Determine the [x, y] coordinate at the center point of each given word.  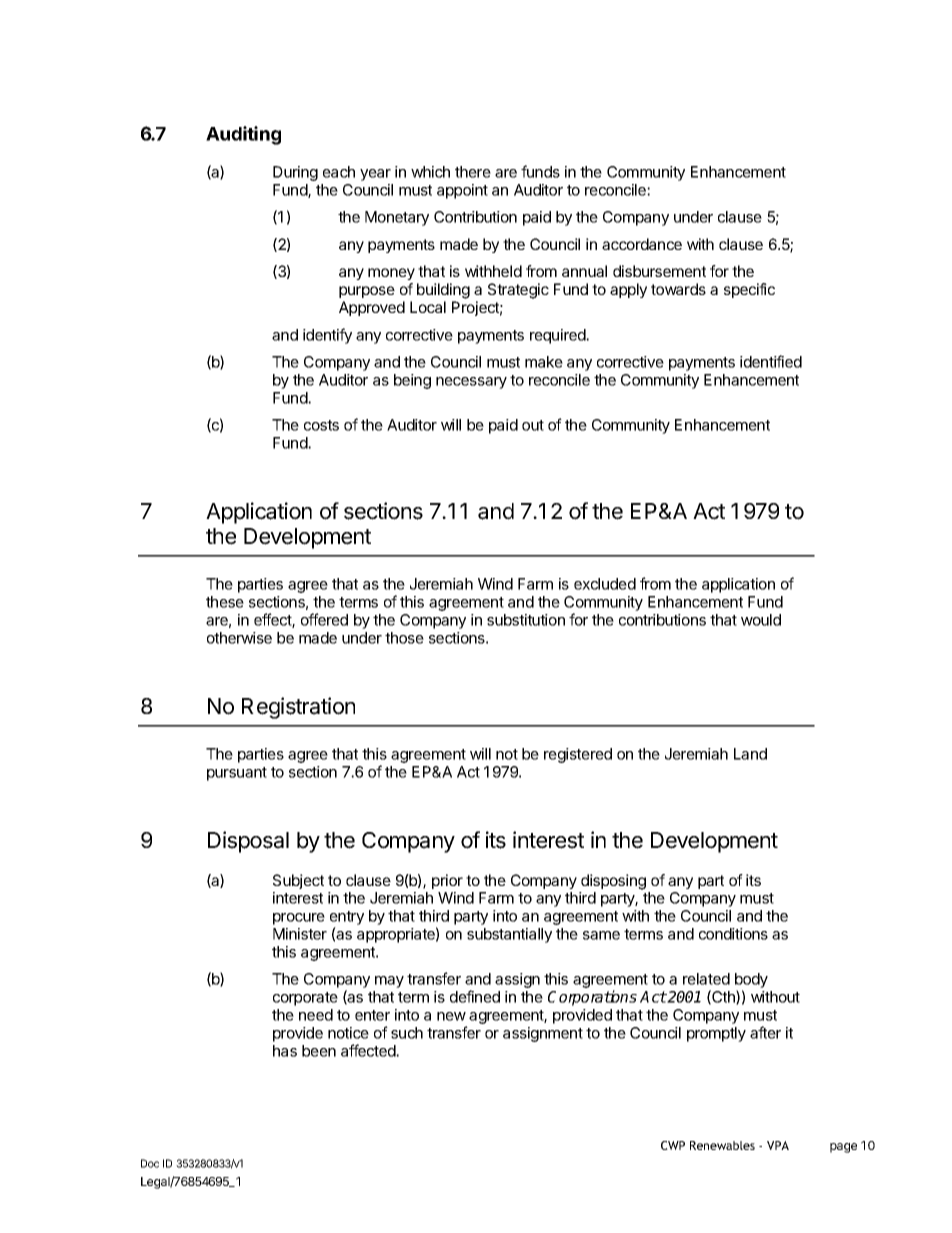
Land [750, 754]
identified [771, 361]
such [407, 1033]
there [473, 172]
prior [447, 881]
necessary [471, 383]
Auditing [243, 135]
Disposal [248, 842]
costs [321, 425]
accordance [642, 244]
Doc [150, 1163]
